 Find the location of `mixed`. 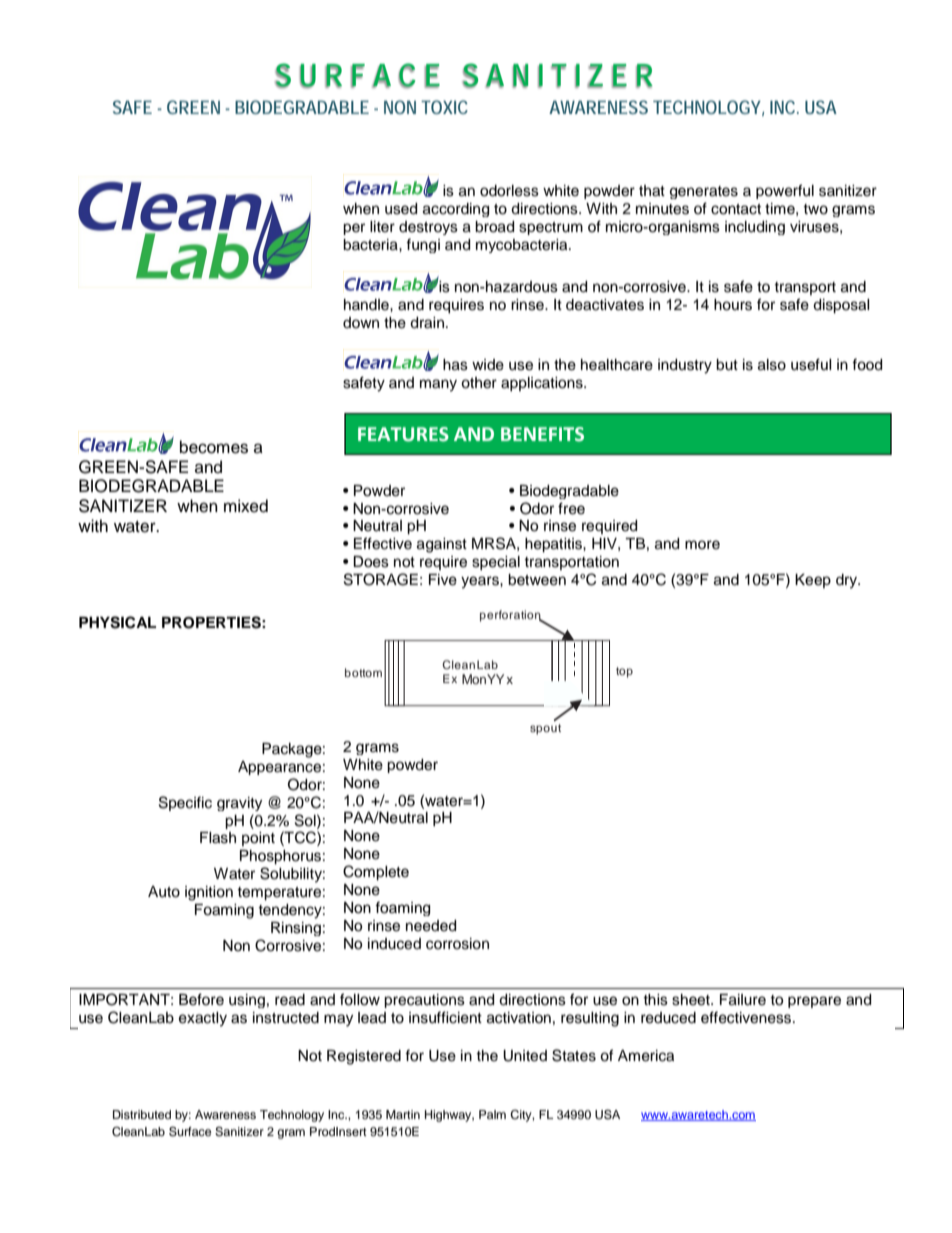

mixed is located at coordinates (246, 506).
